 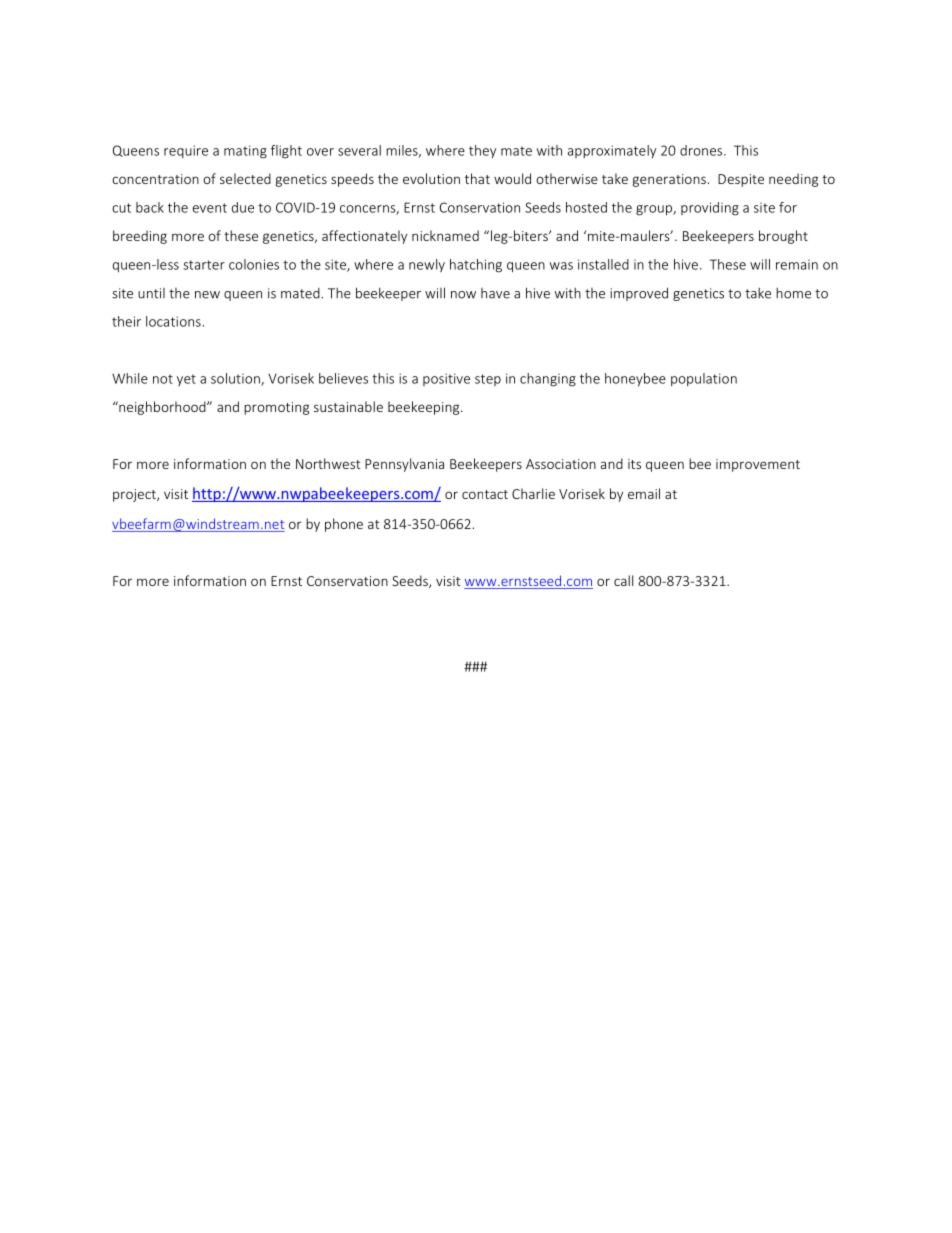 I want to click on contact, so click(x=485, y=494).
